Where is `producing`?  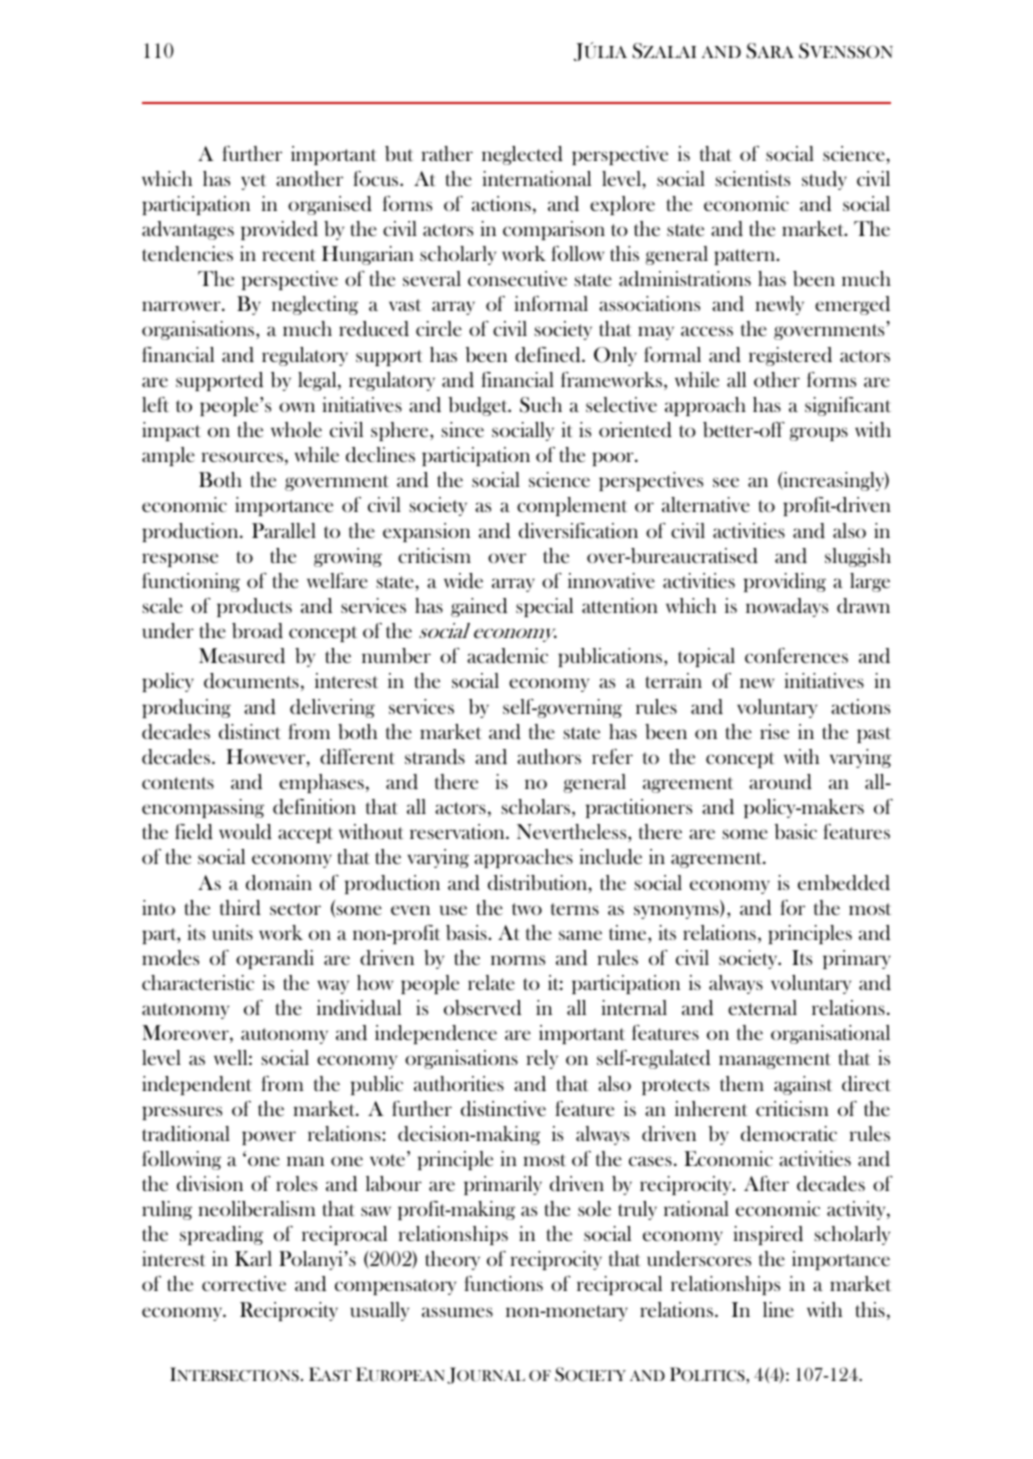 producing is located at coordinates (186, 708).
